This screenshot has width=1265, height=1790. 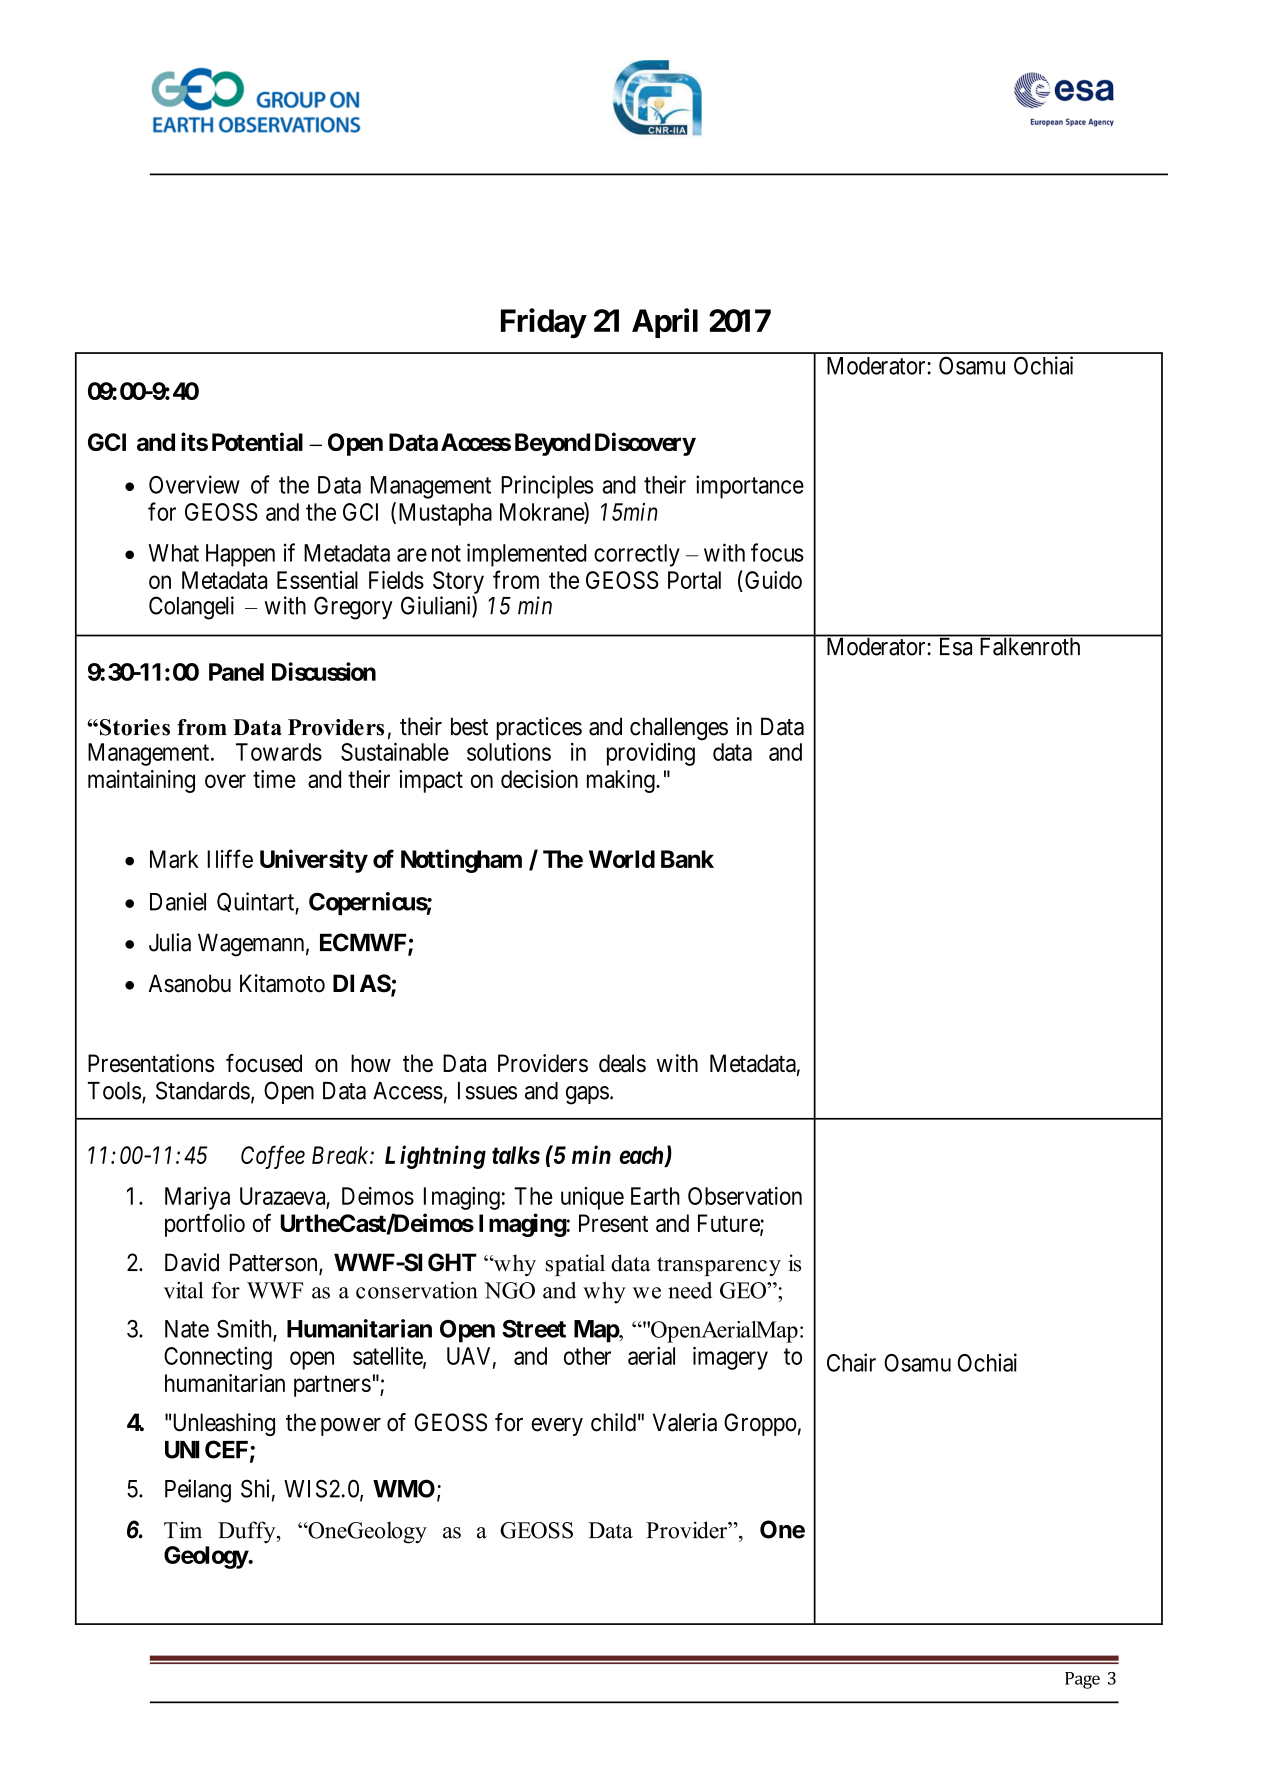 What do you see at coordinates (587, 1095) in the screenshot?
I see `gaps` at bounding box center [587, 1095].
